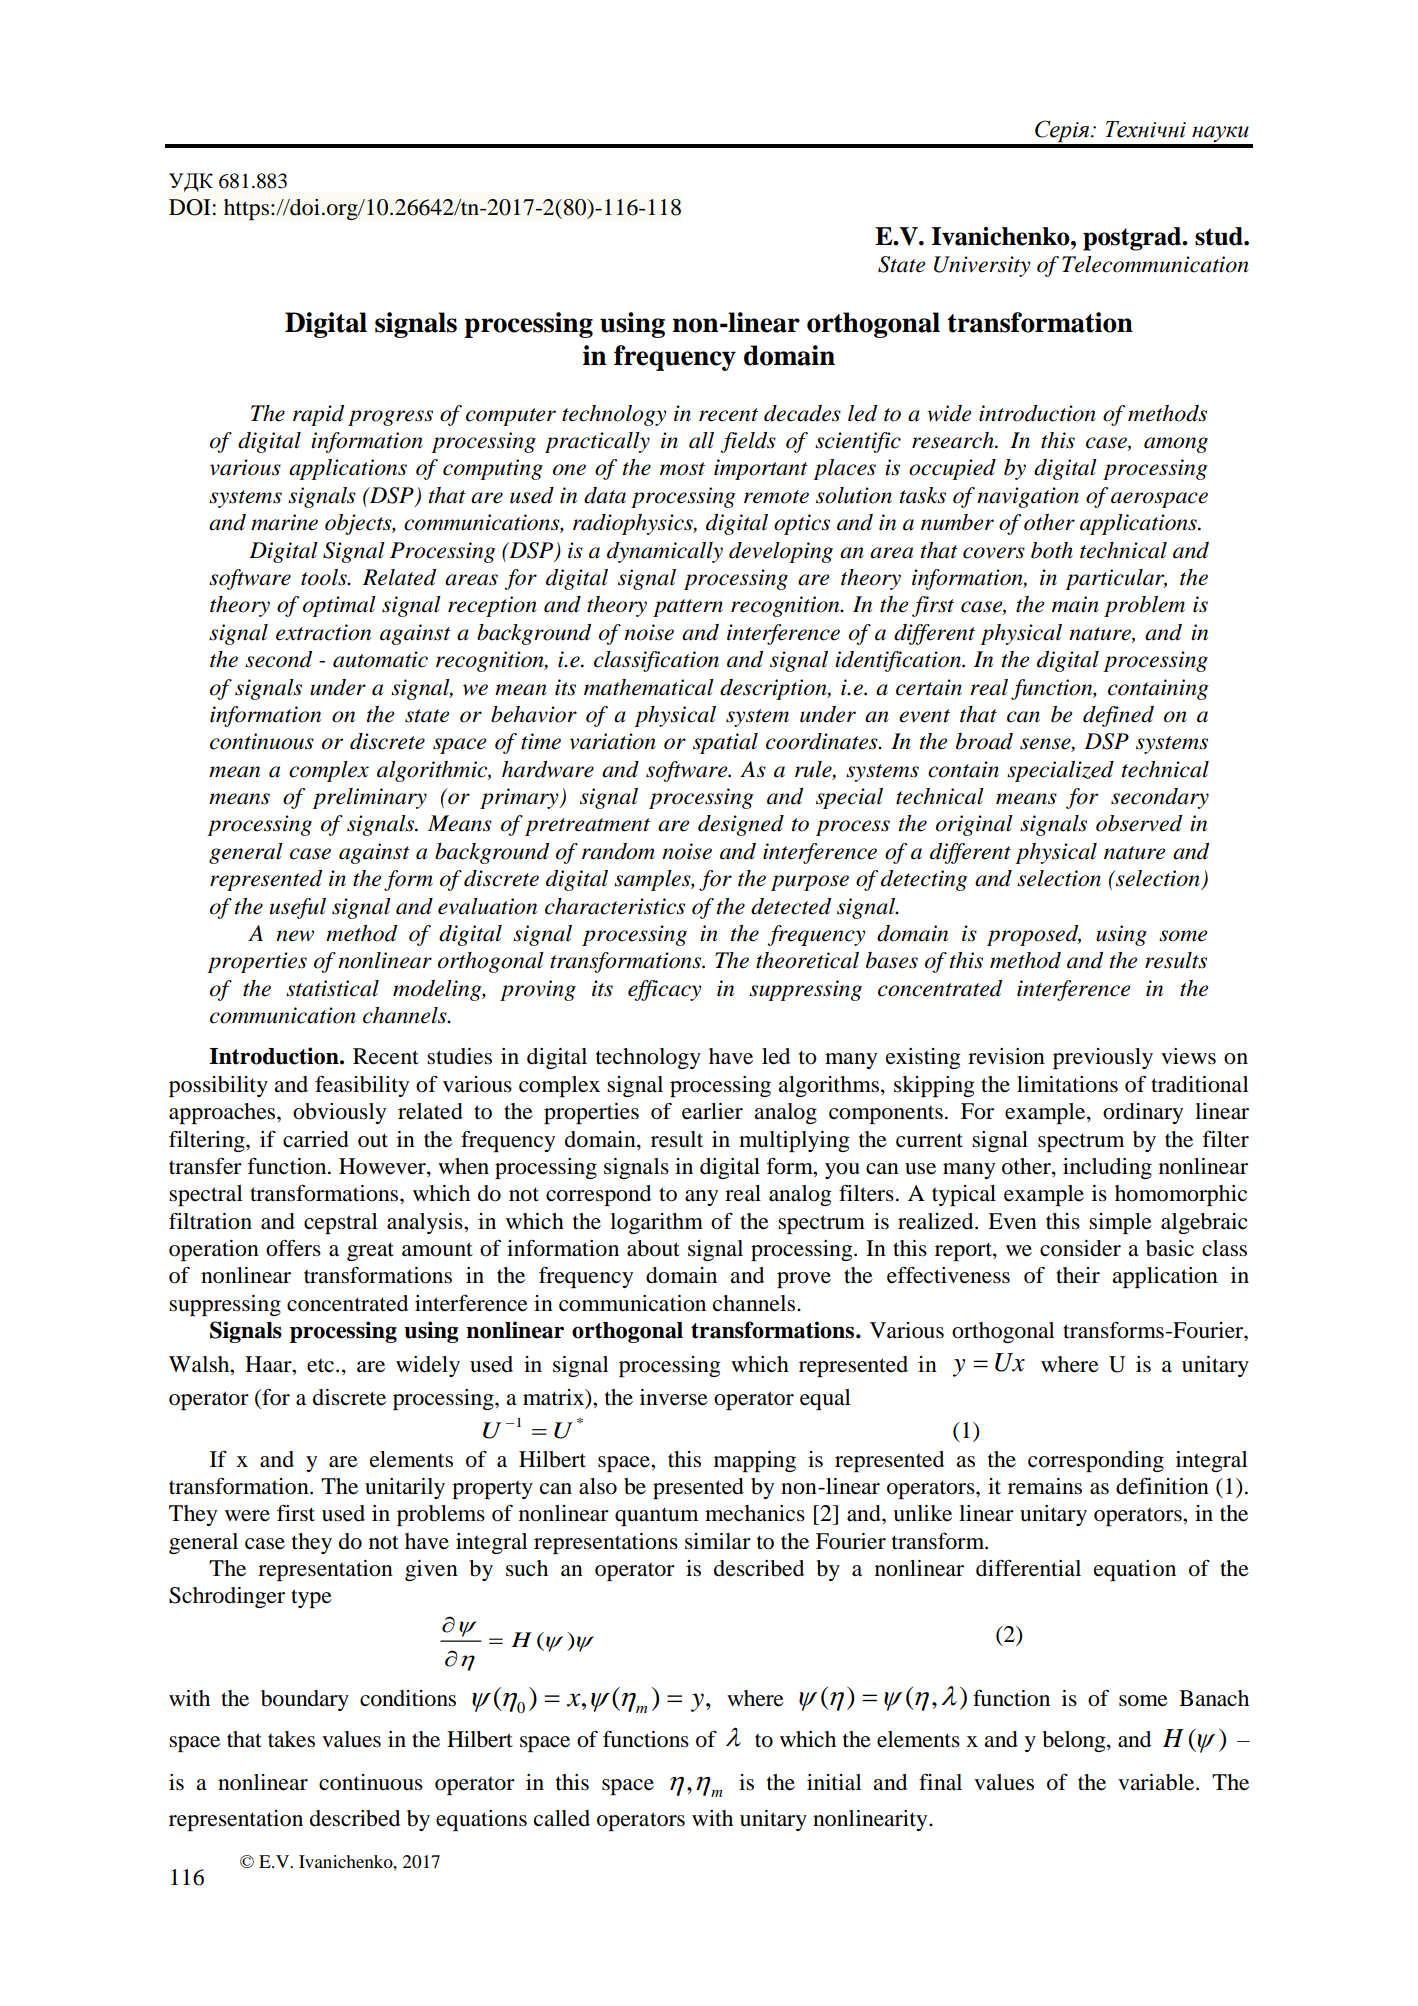  I want to click on rapid, so click(318, 415).
